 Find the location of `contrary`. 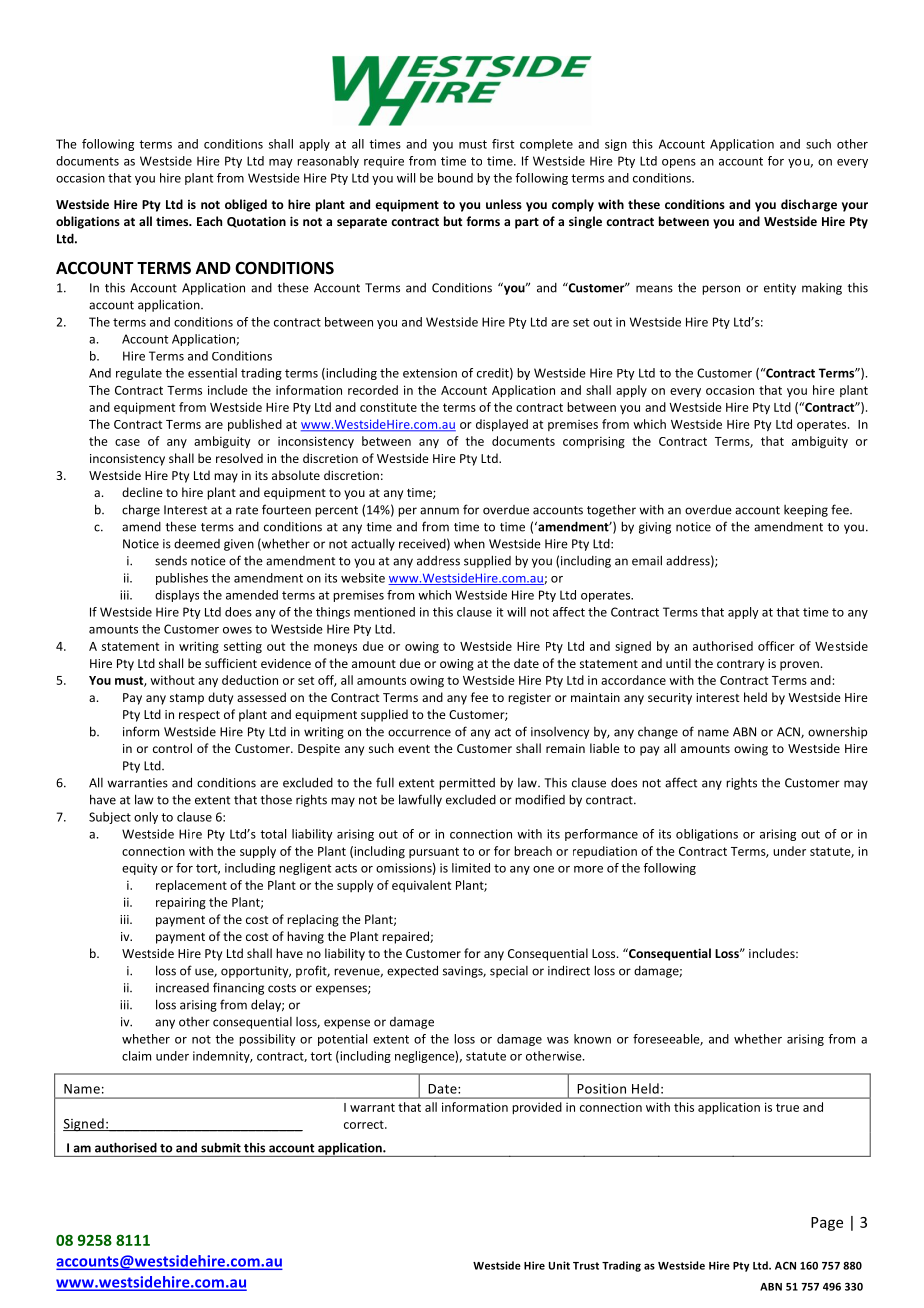

contrary is located at coordinates (740, 665).
